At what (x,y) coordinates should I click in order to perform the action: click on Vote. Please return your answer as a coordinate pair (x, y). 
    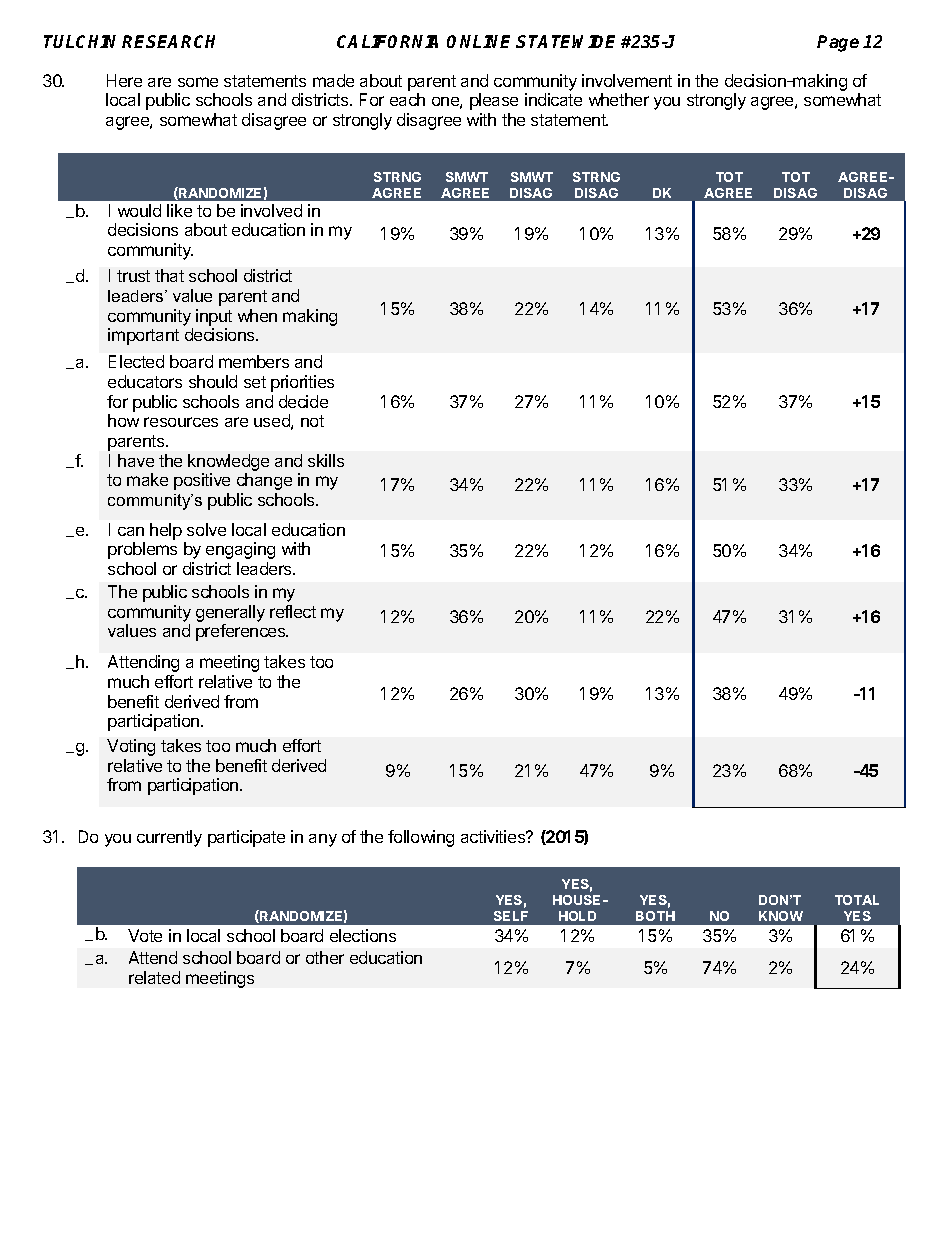
    Looking at the image, I should click on (145, 935).
